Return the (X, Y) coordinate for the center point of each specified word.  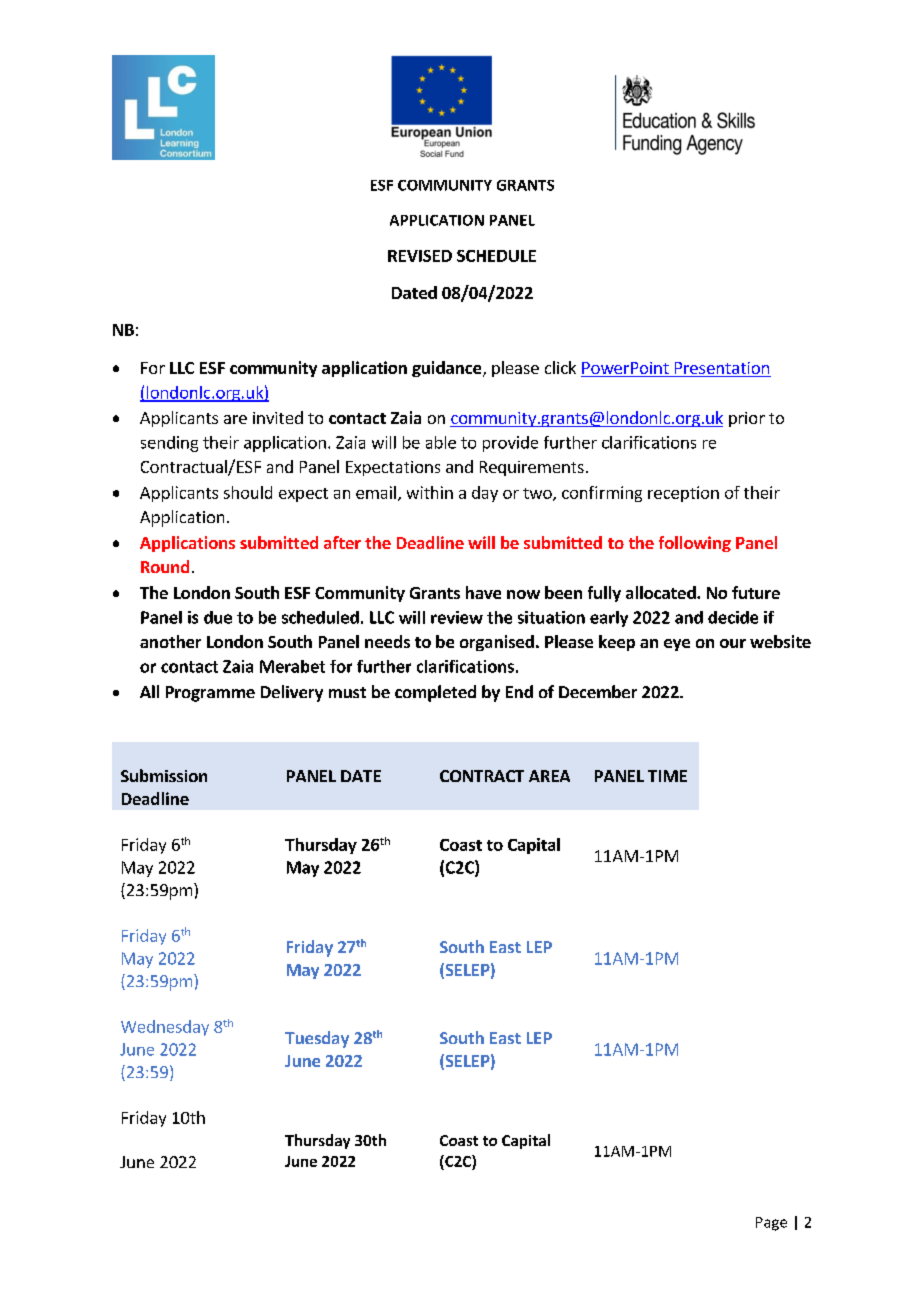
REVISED (420, 256)
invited (278, 417)
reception (683, 494)
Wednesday (165, 1028)
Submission (164, 775)
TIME (667, 776)
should (248, 492)
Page (771, 1224)
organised (497, 643)
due (218, 617)
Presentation (721, 369)
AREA (549, 776)
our (733, 643)
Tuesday (317, 1039)
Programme (210, 694)
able (441, 442)
